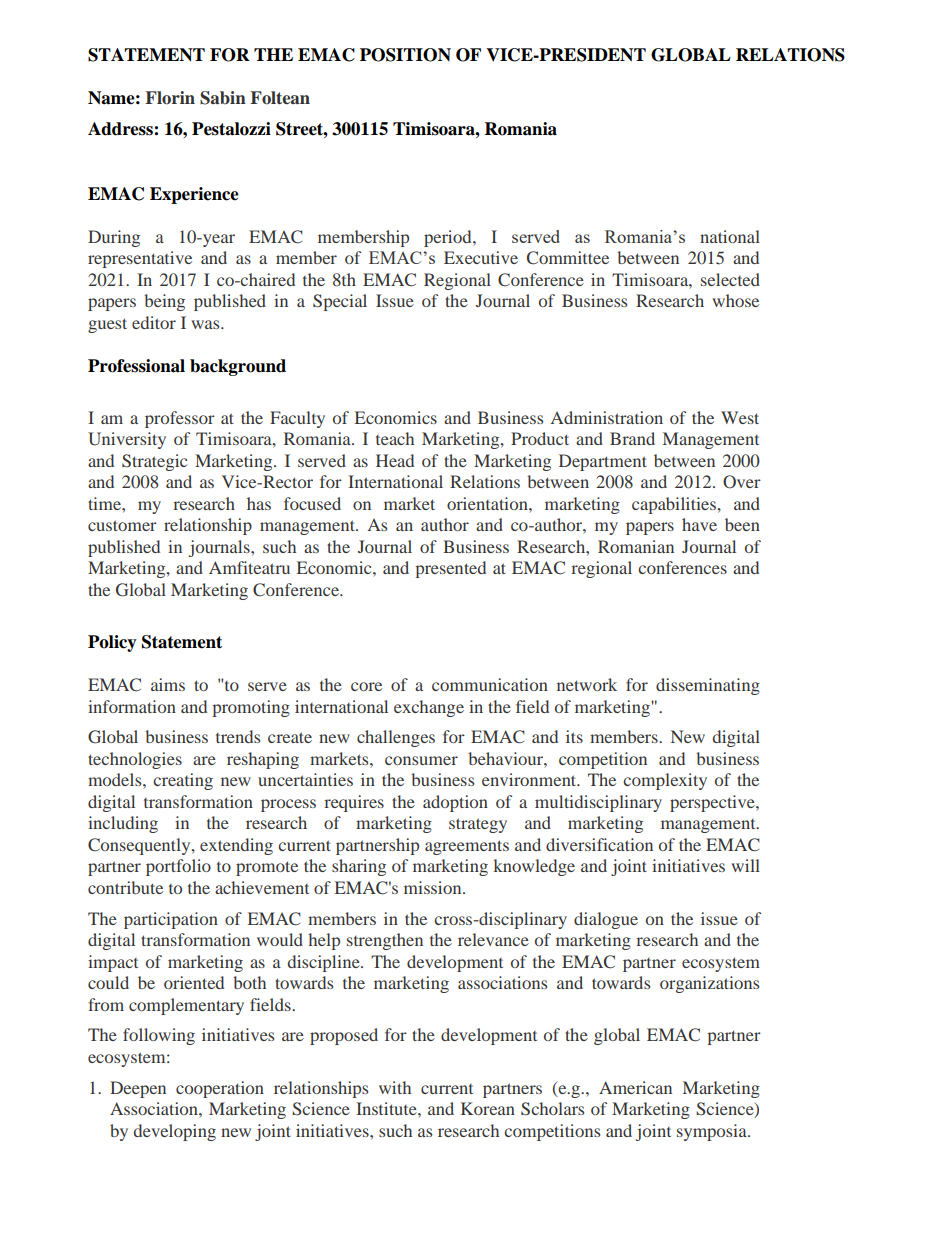 This document has height=1233, width=952. What do you see at coordinates (635, 1087) in the document?
I see `American` at bounding box center [635, 1087].
